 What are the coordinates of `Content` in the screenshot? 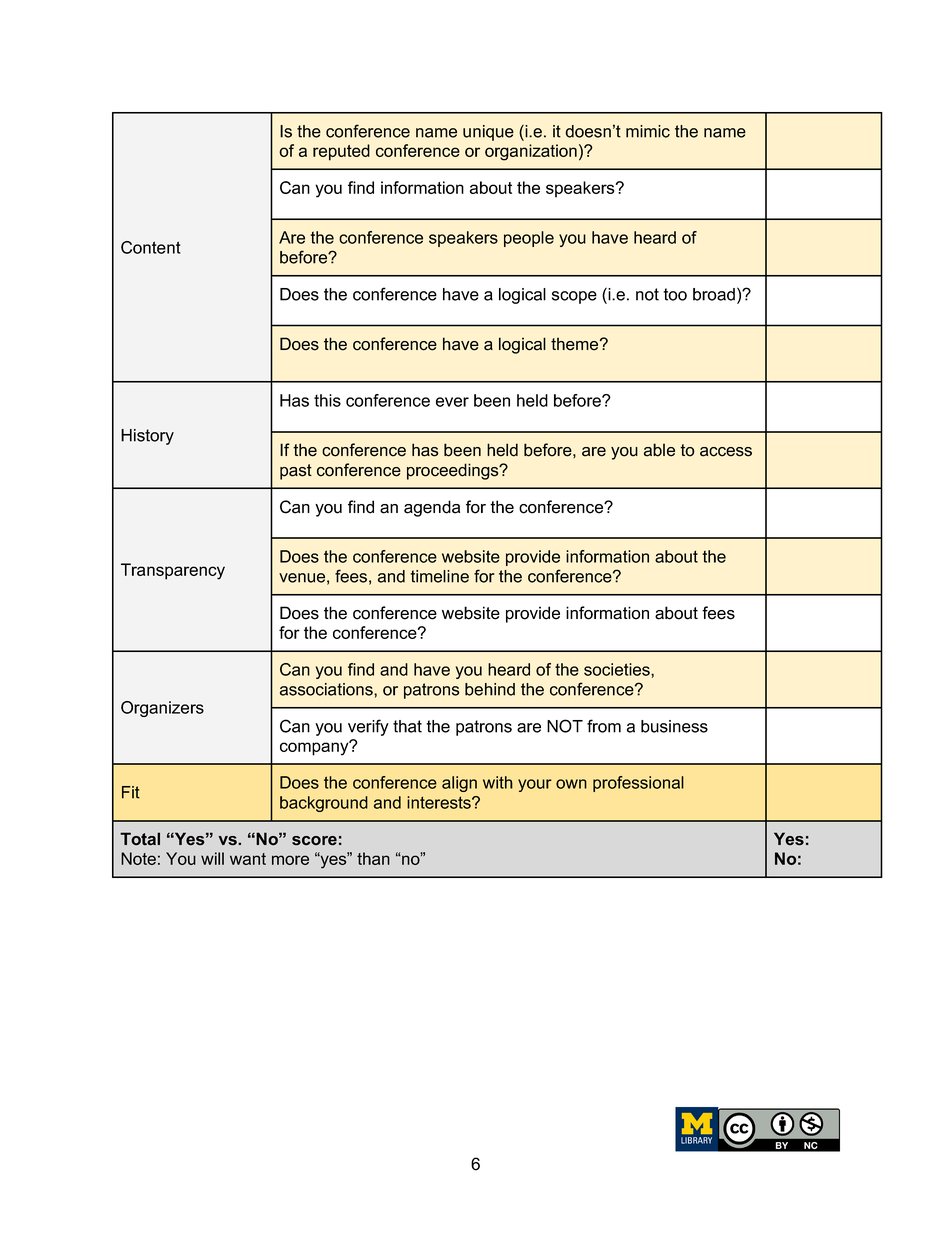 It's located at (151, 247).
